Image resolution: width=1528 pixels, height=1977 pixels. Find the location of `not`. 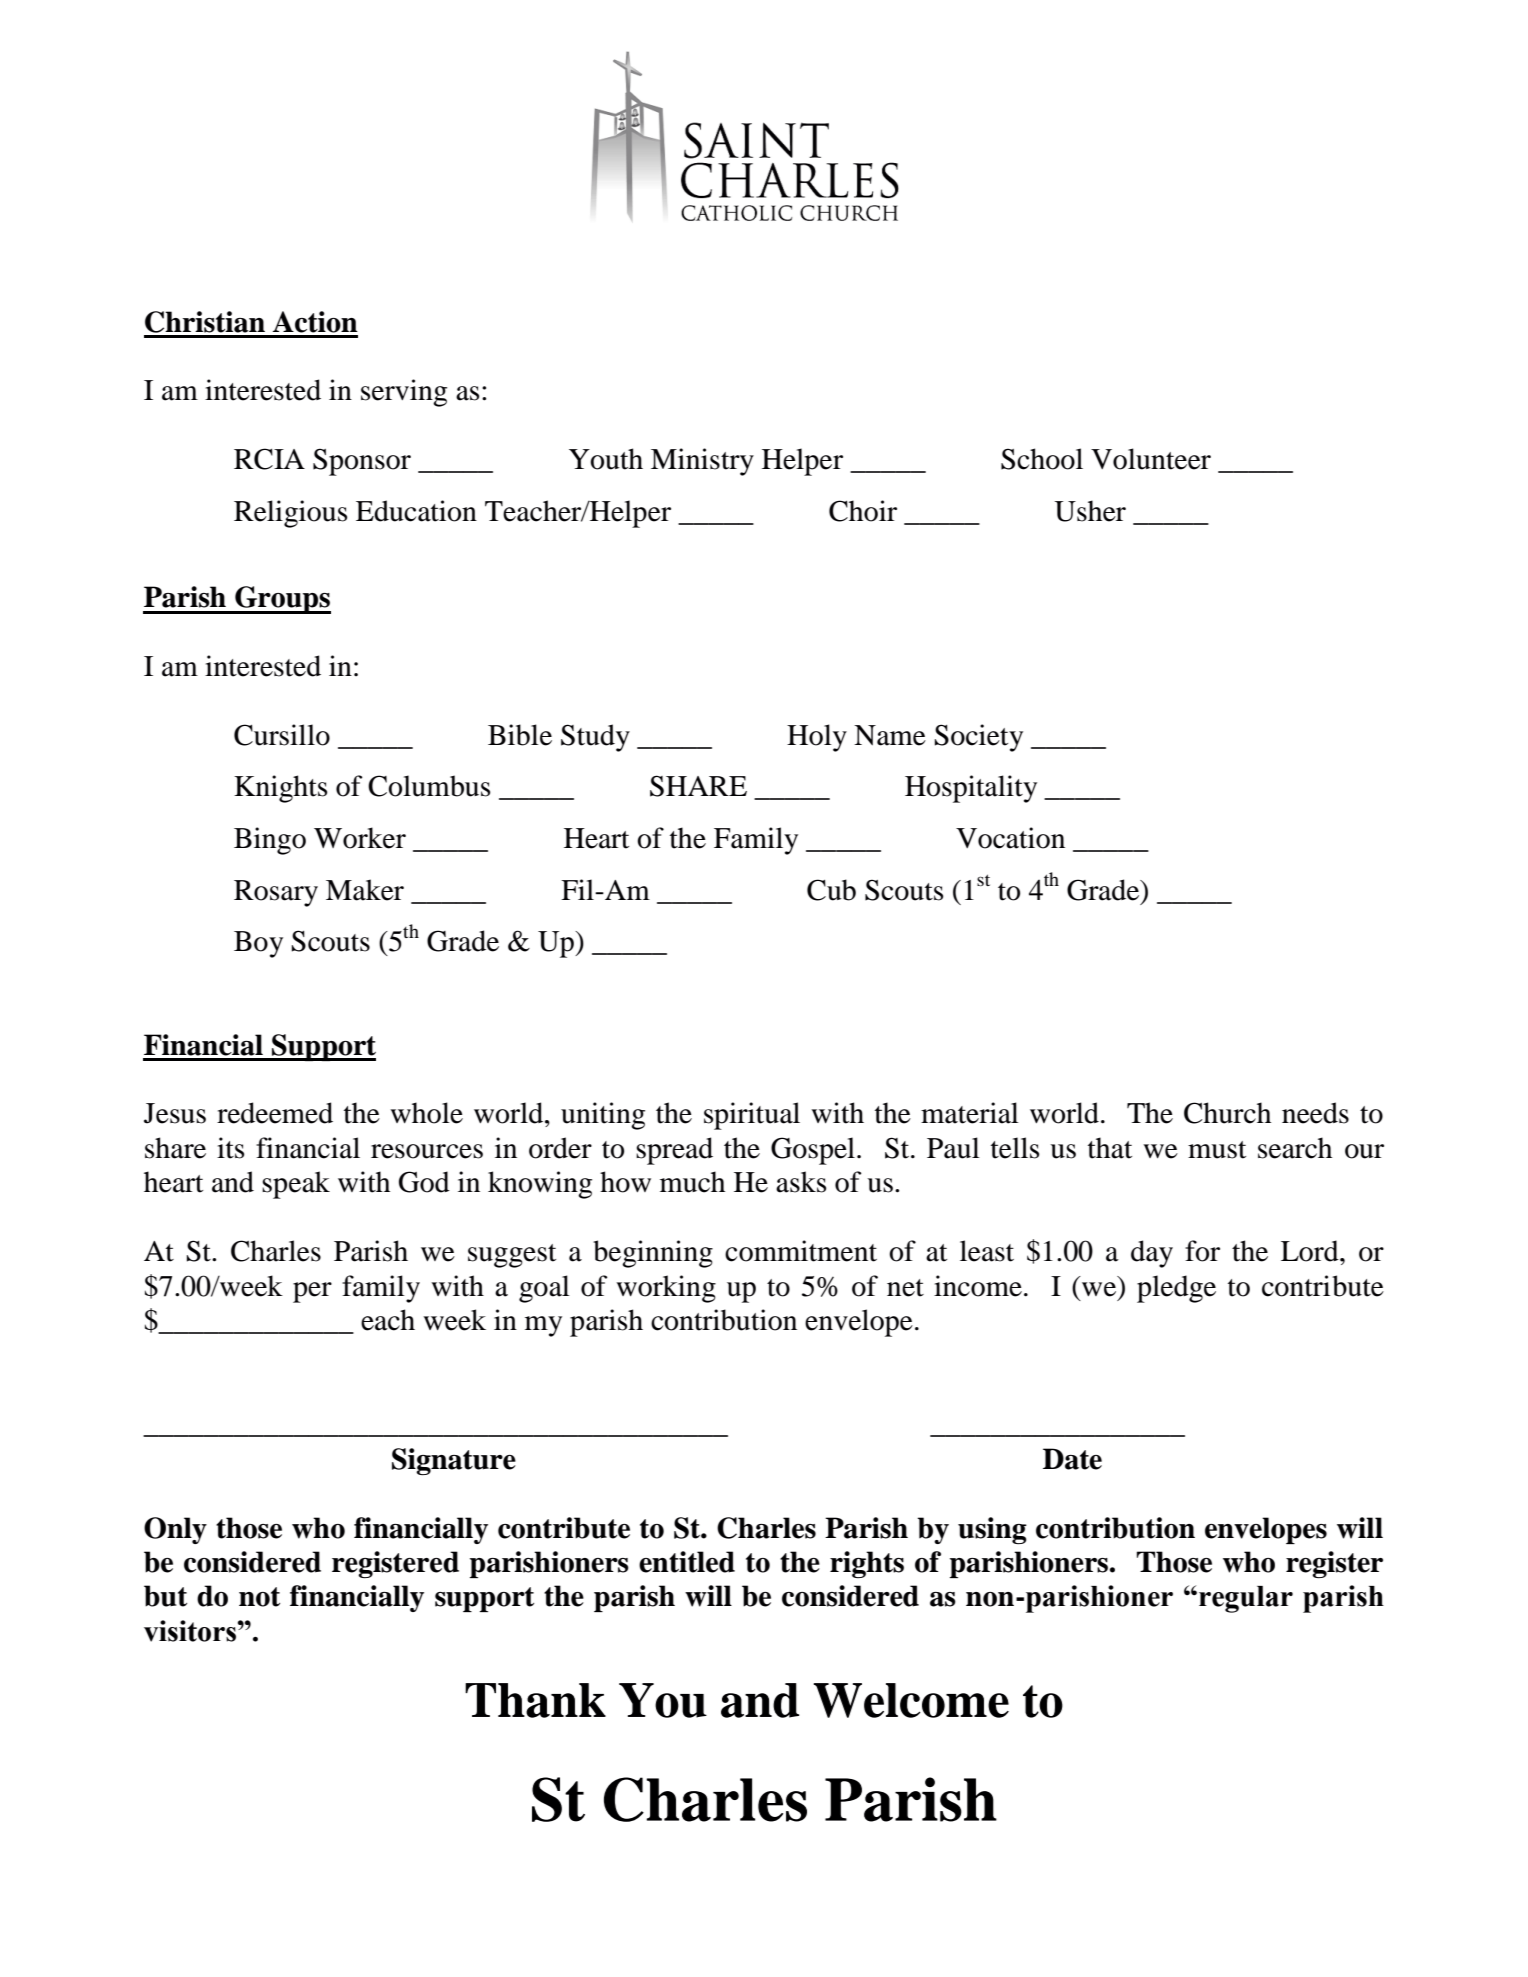

not is located at coordinates (259, 1597).
